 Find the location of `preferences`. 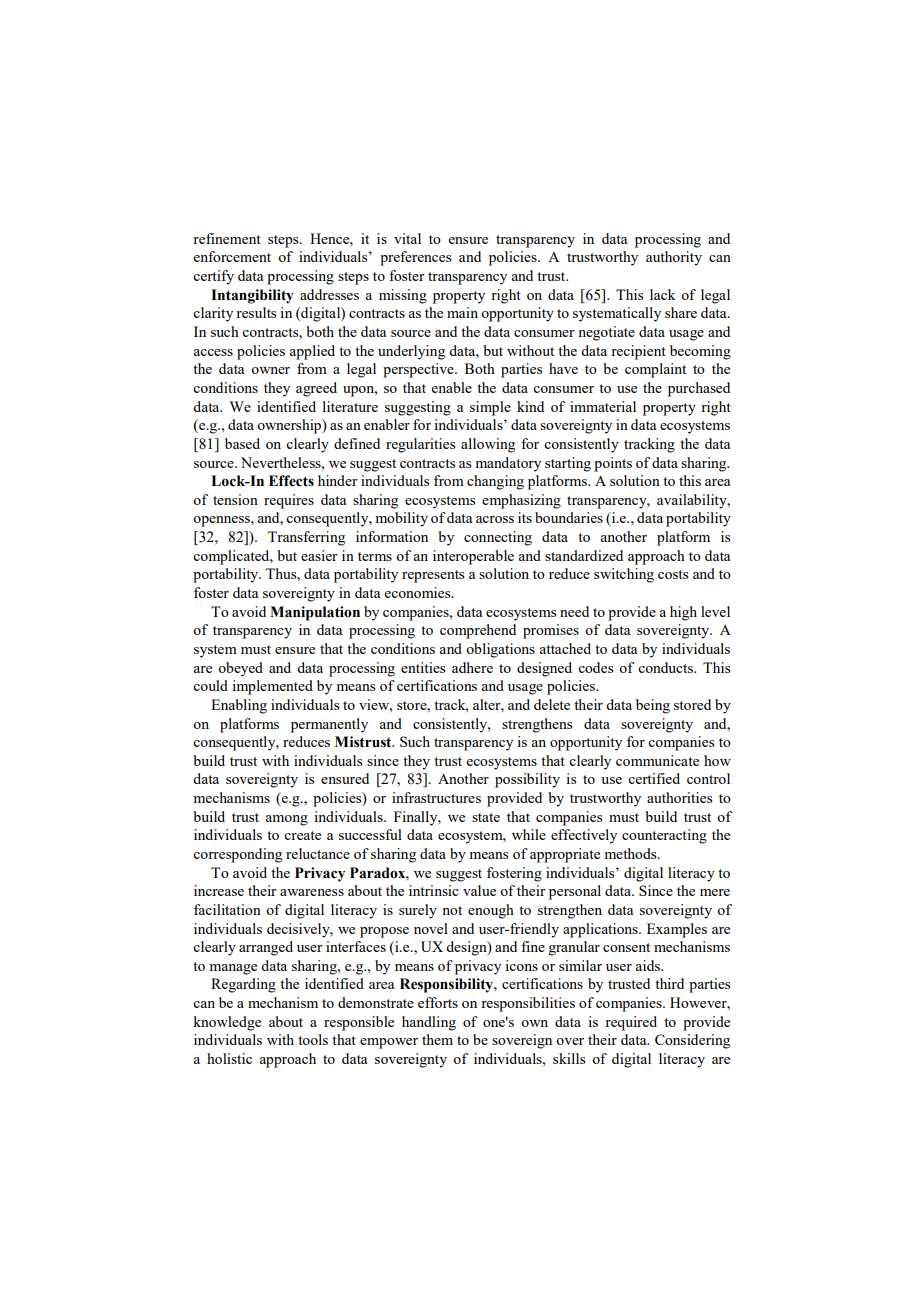

preferences is located at coordinates (415, 258).
